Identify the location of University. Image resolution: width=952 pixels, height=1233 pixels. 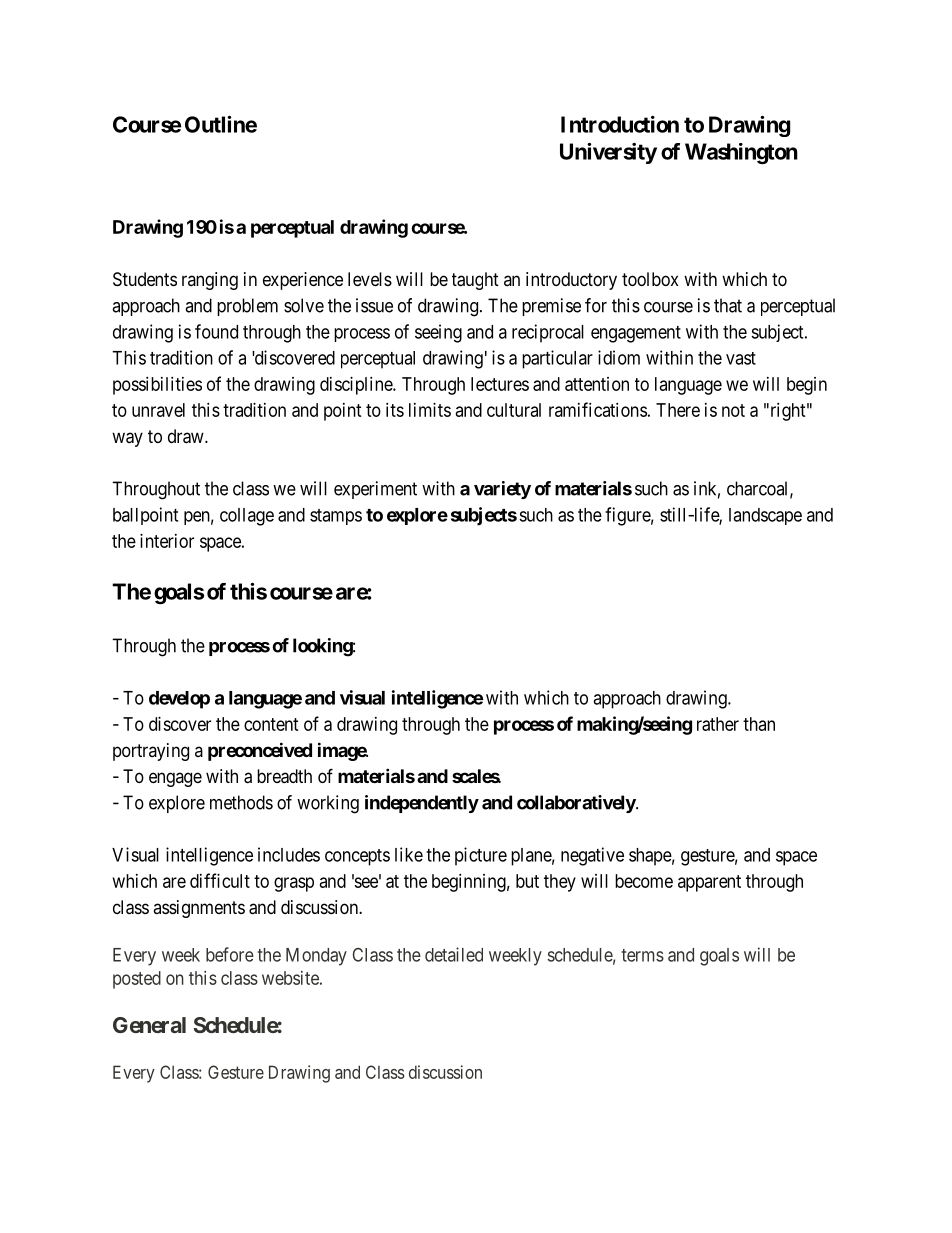
(608, 153).
